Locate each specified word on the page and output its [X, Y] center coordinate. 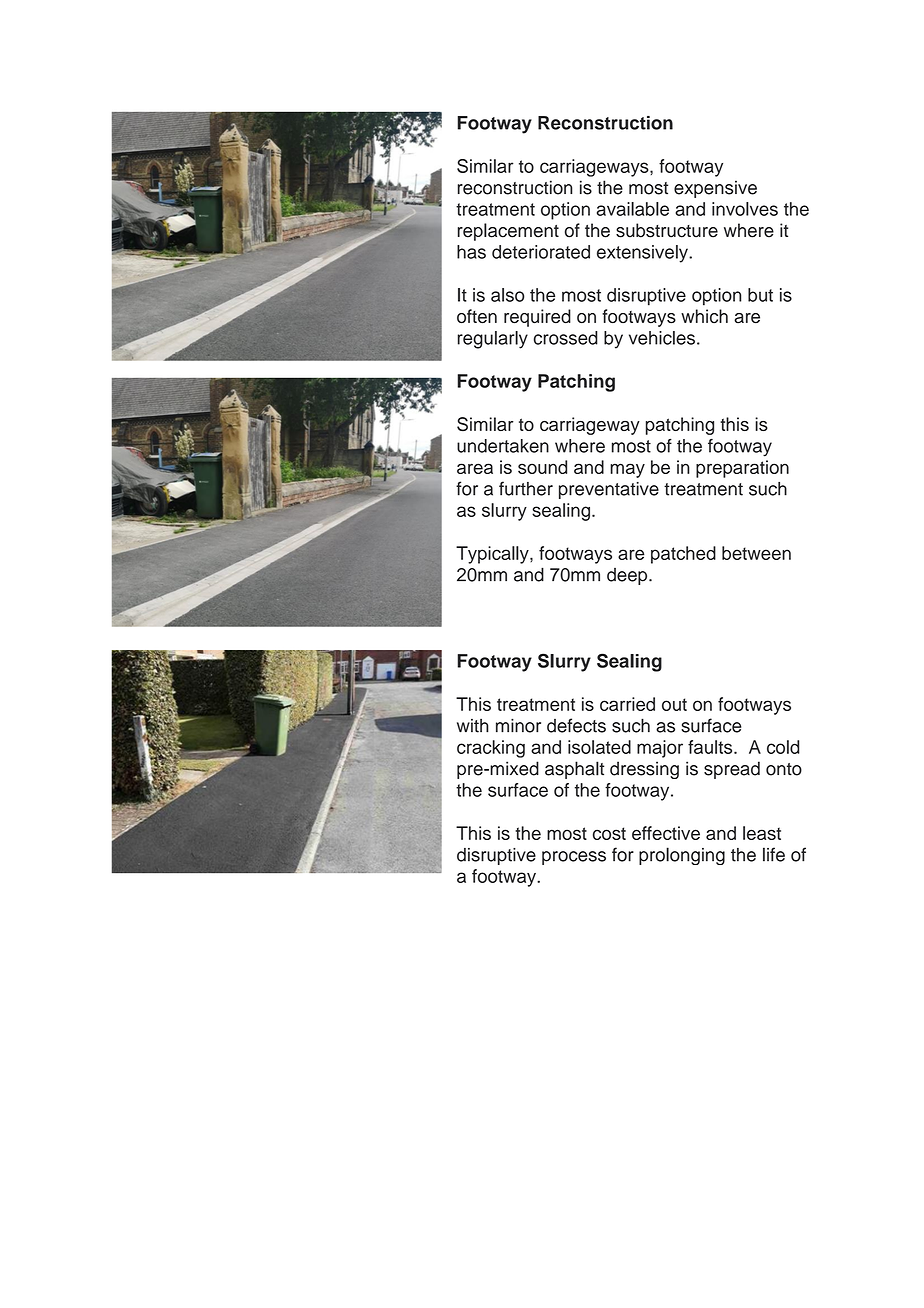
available [633, 209]
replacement [508, 232]
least [762, 833]
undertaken [503, 446]
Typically [493, 555]
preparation [742, 469]
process [574, 858]
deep [628, 576]
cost [609, 833]
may [627, 470]
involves [745, 209]
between [756, 553]
